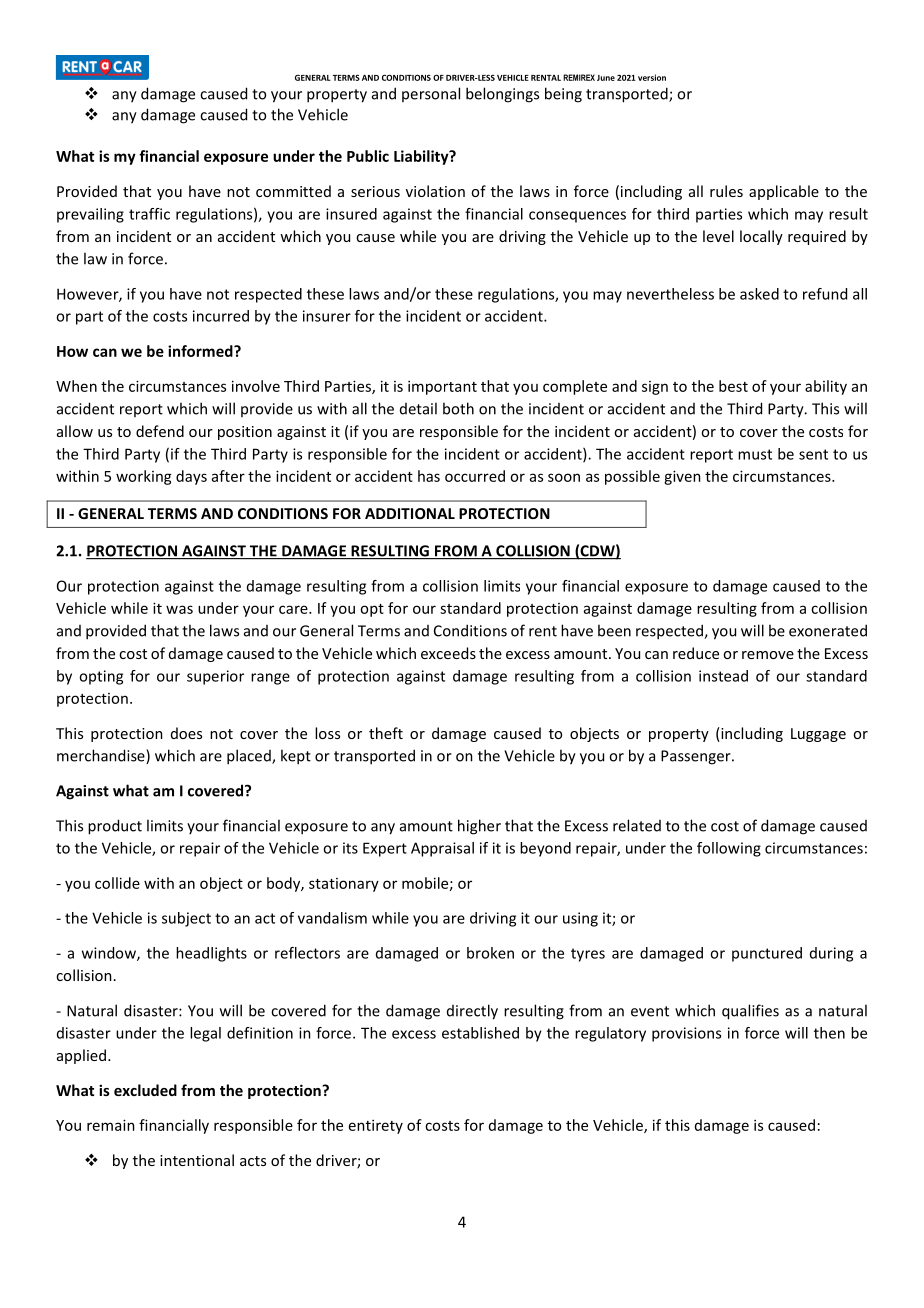  I want to click on product, so click(115, 827).
